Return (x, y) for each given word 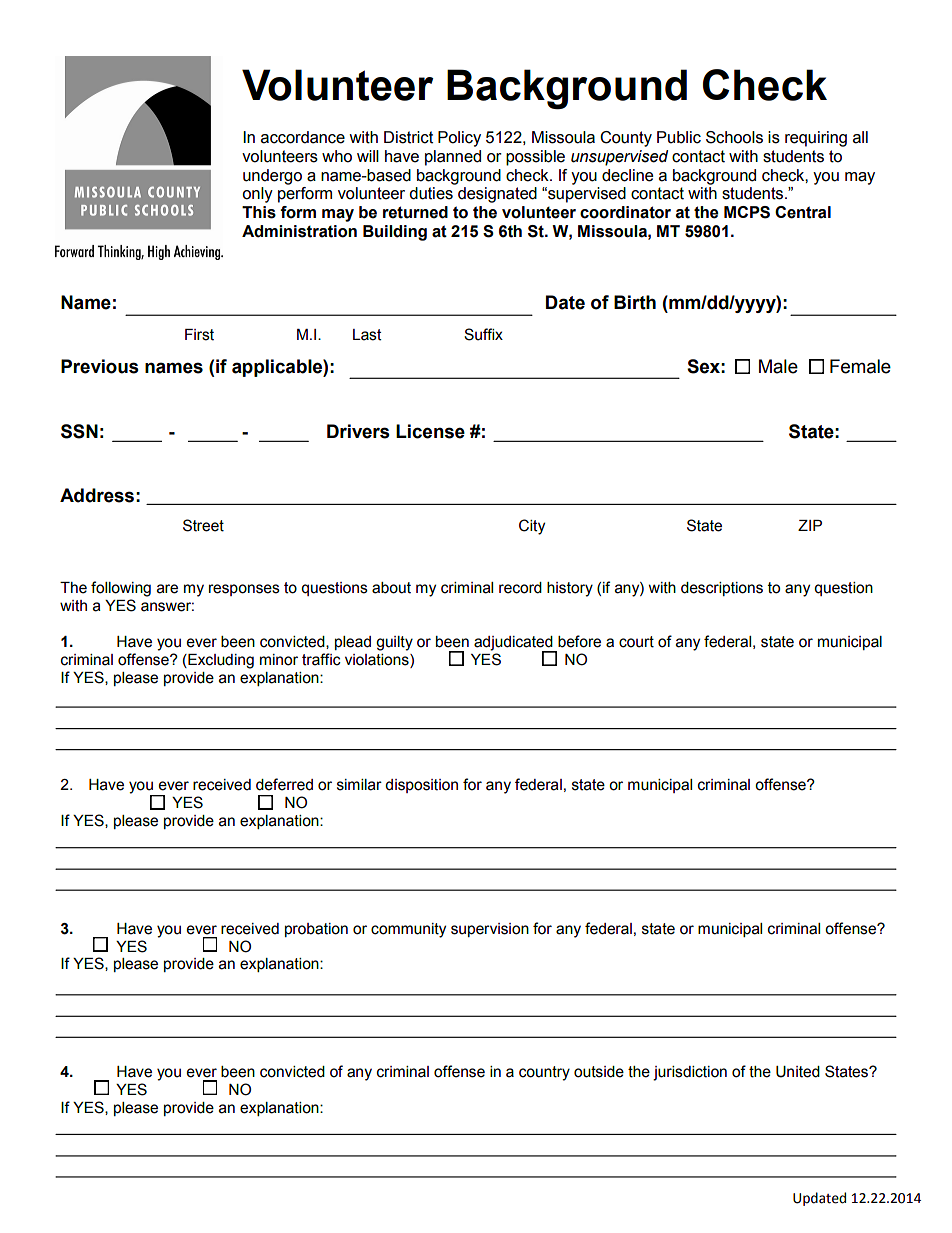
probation (316, 930)
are (167, 589)
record (520, 588)
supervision (490, 930)
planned (453, 158)
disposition (421, 786)
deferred (284, 784)
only (257, 195)
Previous (100, 366)
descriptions (722, 589)
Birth (635, 302)
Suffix (483, 334)
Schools (734, 137)
